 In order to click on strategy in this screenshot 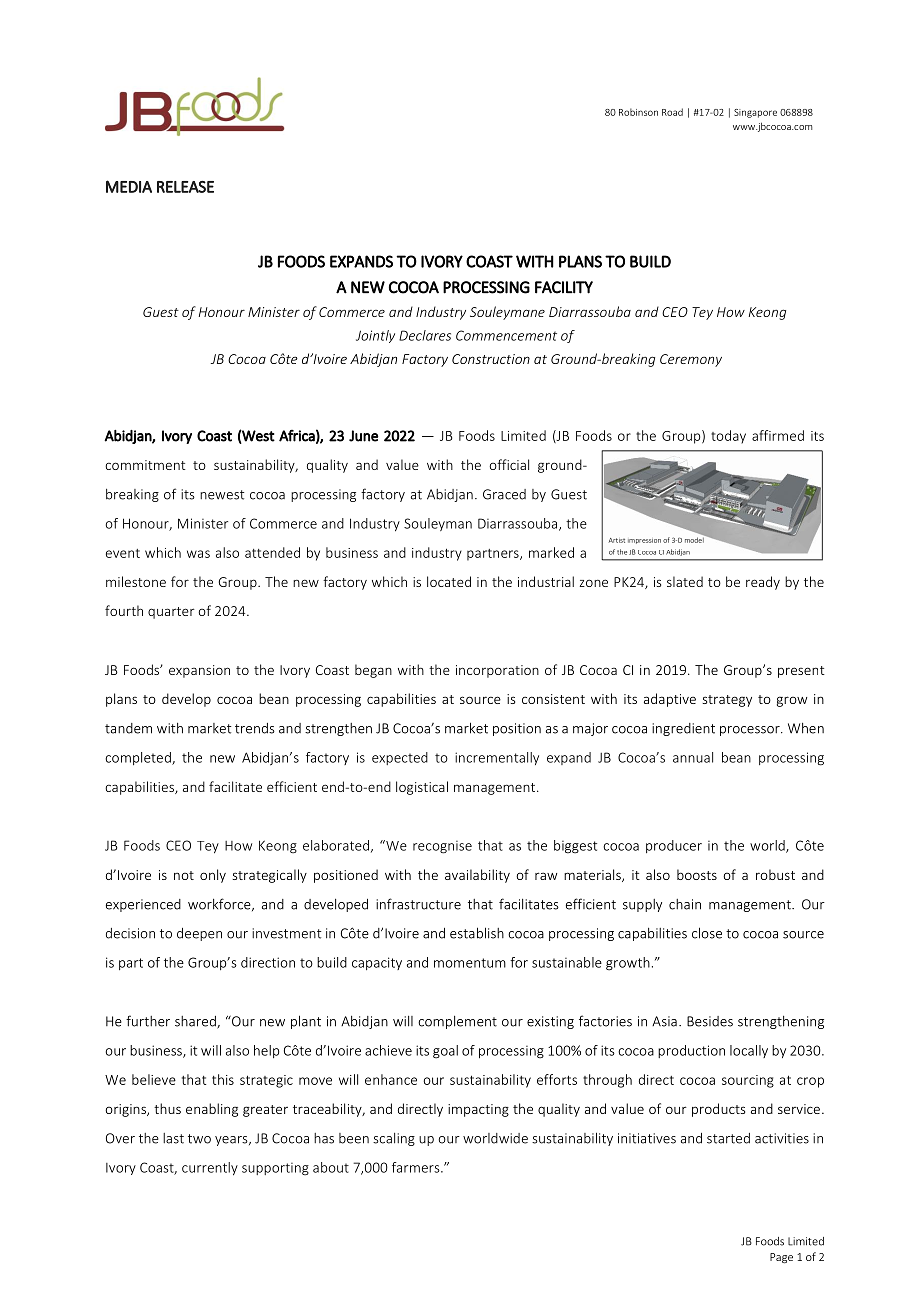, I will do `click(727, 701)`.
